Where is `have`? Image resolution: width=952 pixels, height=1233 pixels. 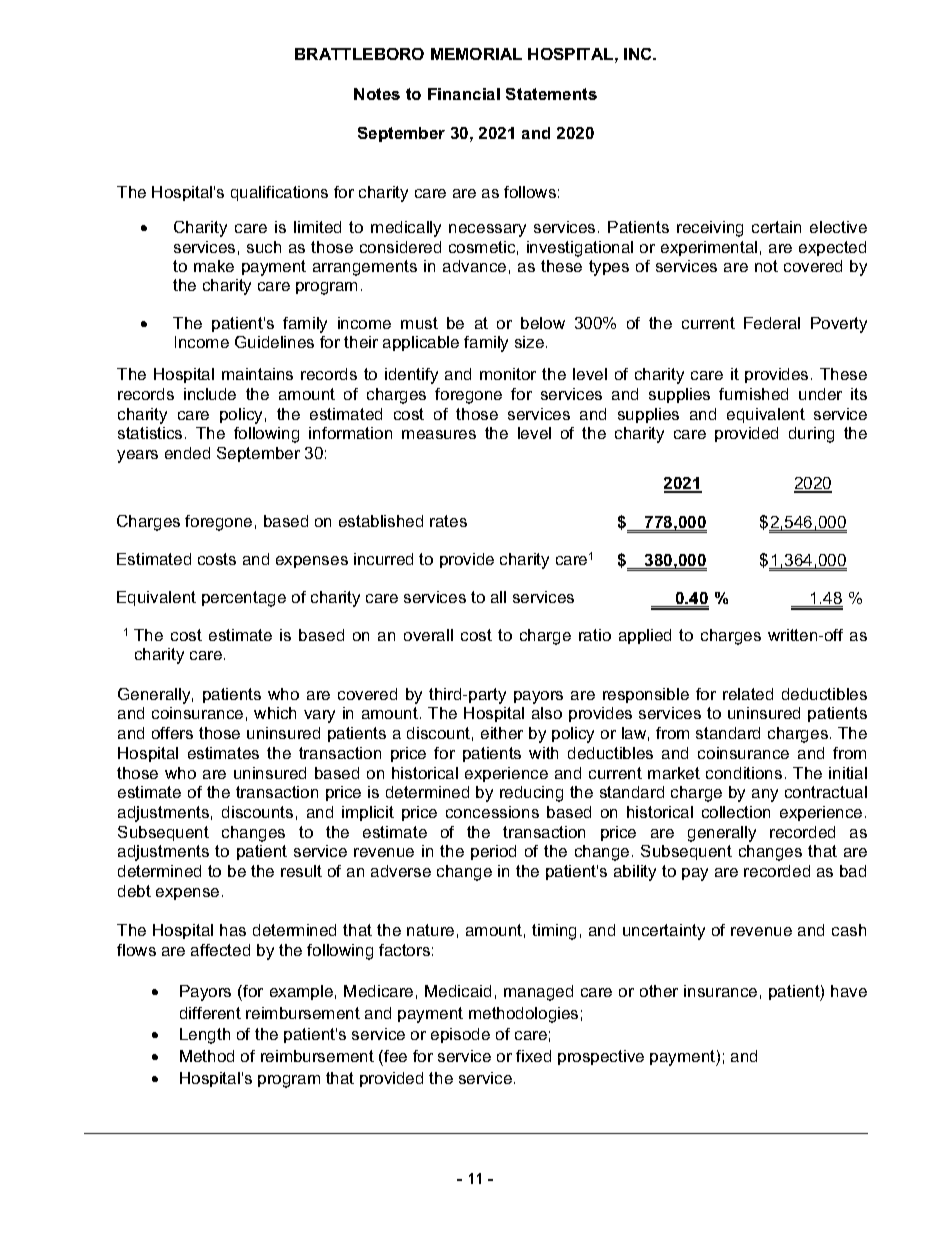 have is located at coordinates (849, 991).
